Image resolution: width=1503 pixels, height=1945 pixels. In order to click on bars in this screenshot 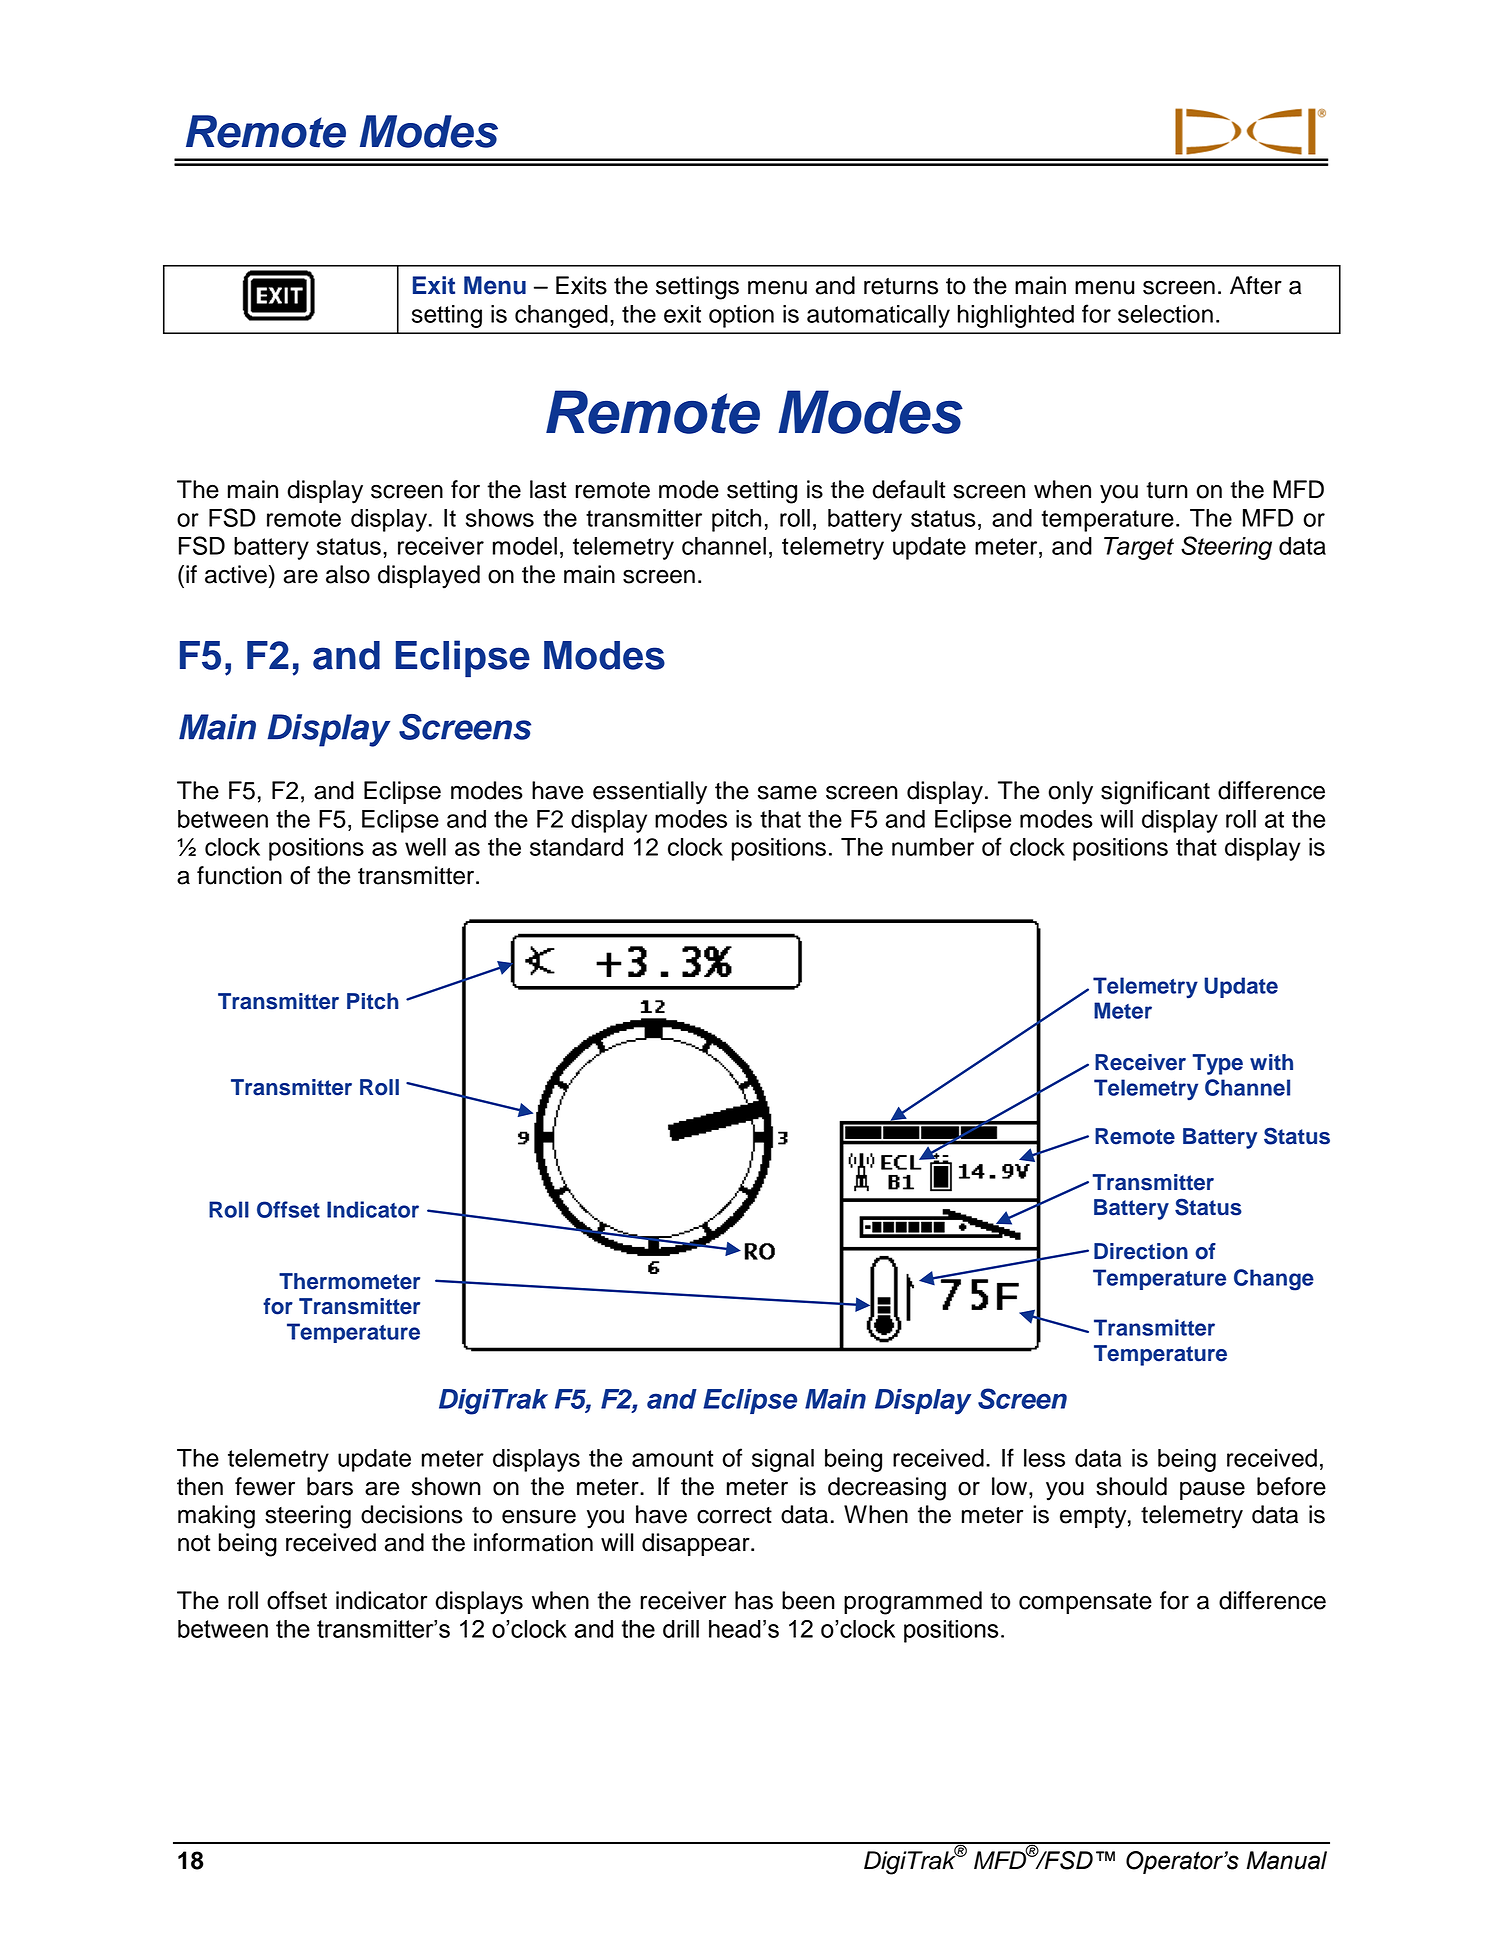, I will do `click(330, 1486)`.
